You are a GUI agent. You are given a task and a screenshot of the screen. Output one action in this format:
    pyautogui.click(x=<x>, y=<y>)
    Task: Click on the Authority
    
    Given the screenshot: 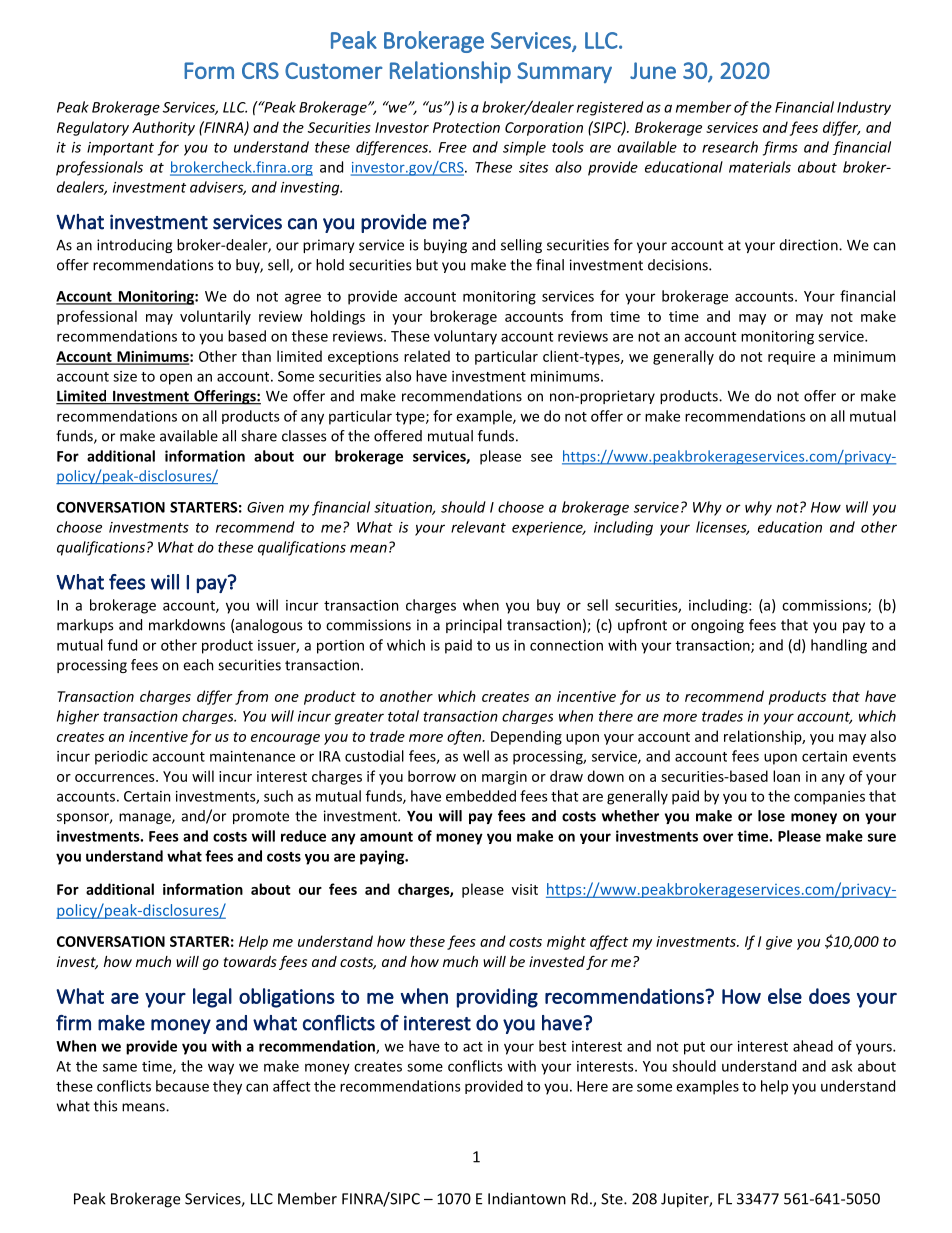 What is the action you would take?
    pyautogui.click(x=163, y=128)
